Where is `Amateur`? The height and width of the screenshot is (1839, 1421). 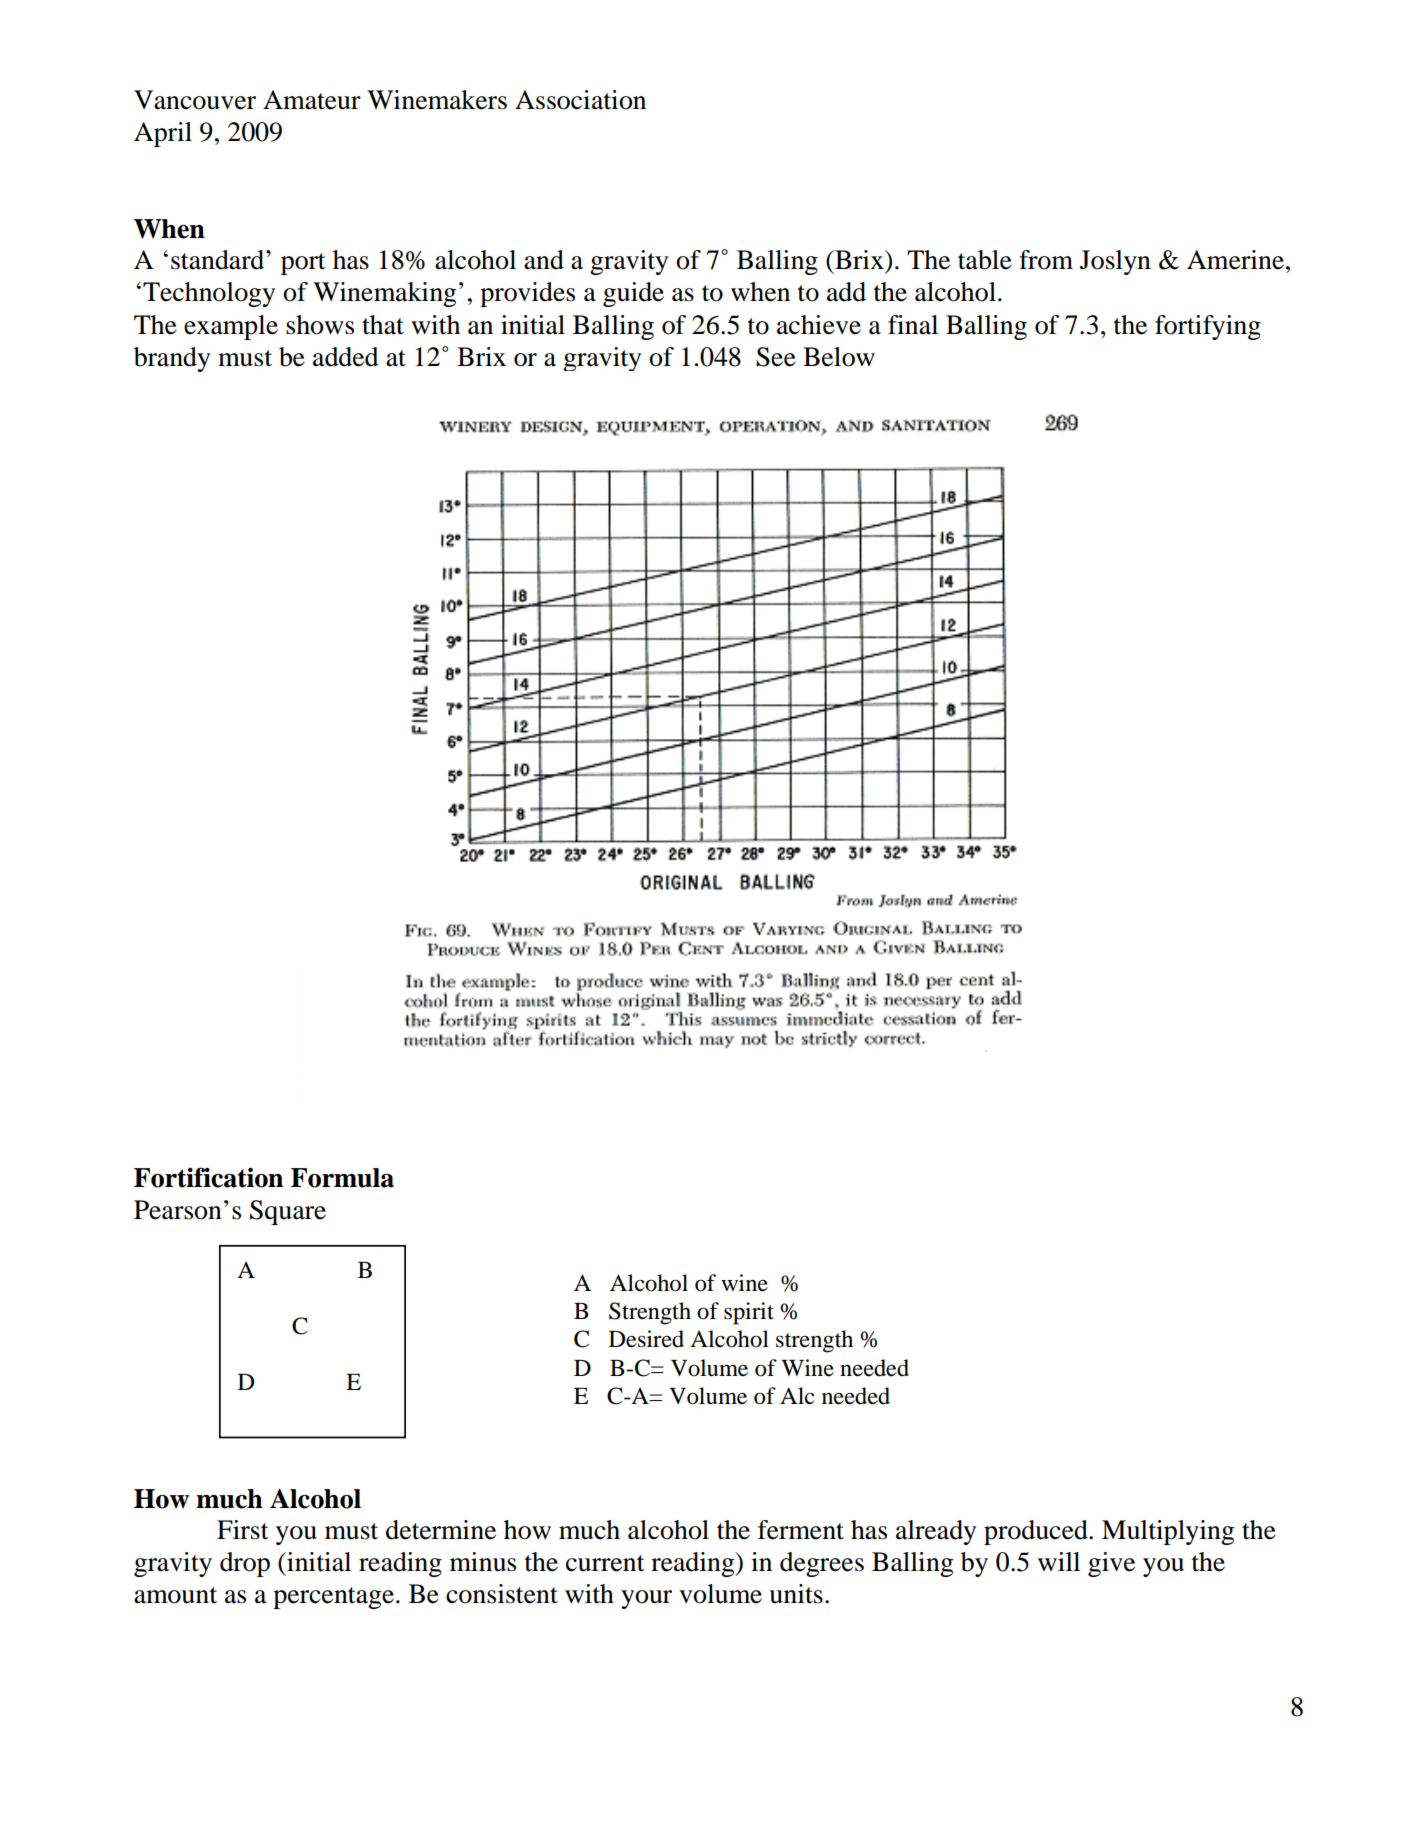 Amateur is located at coordinates (312, 100).
